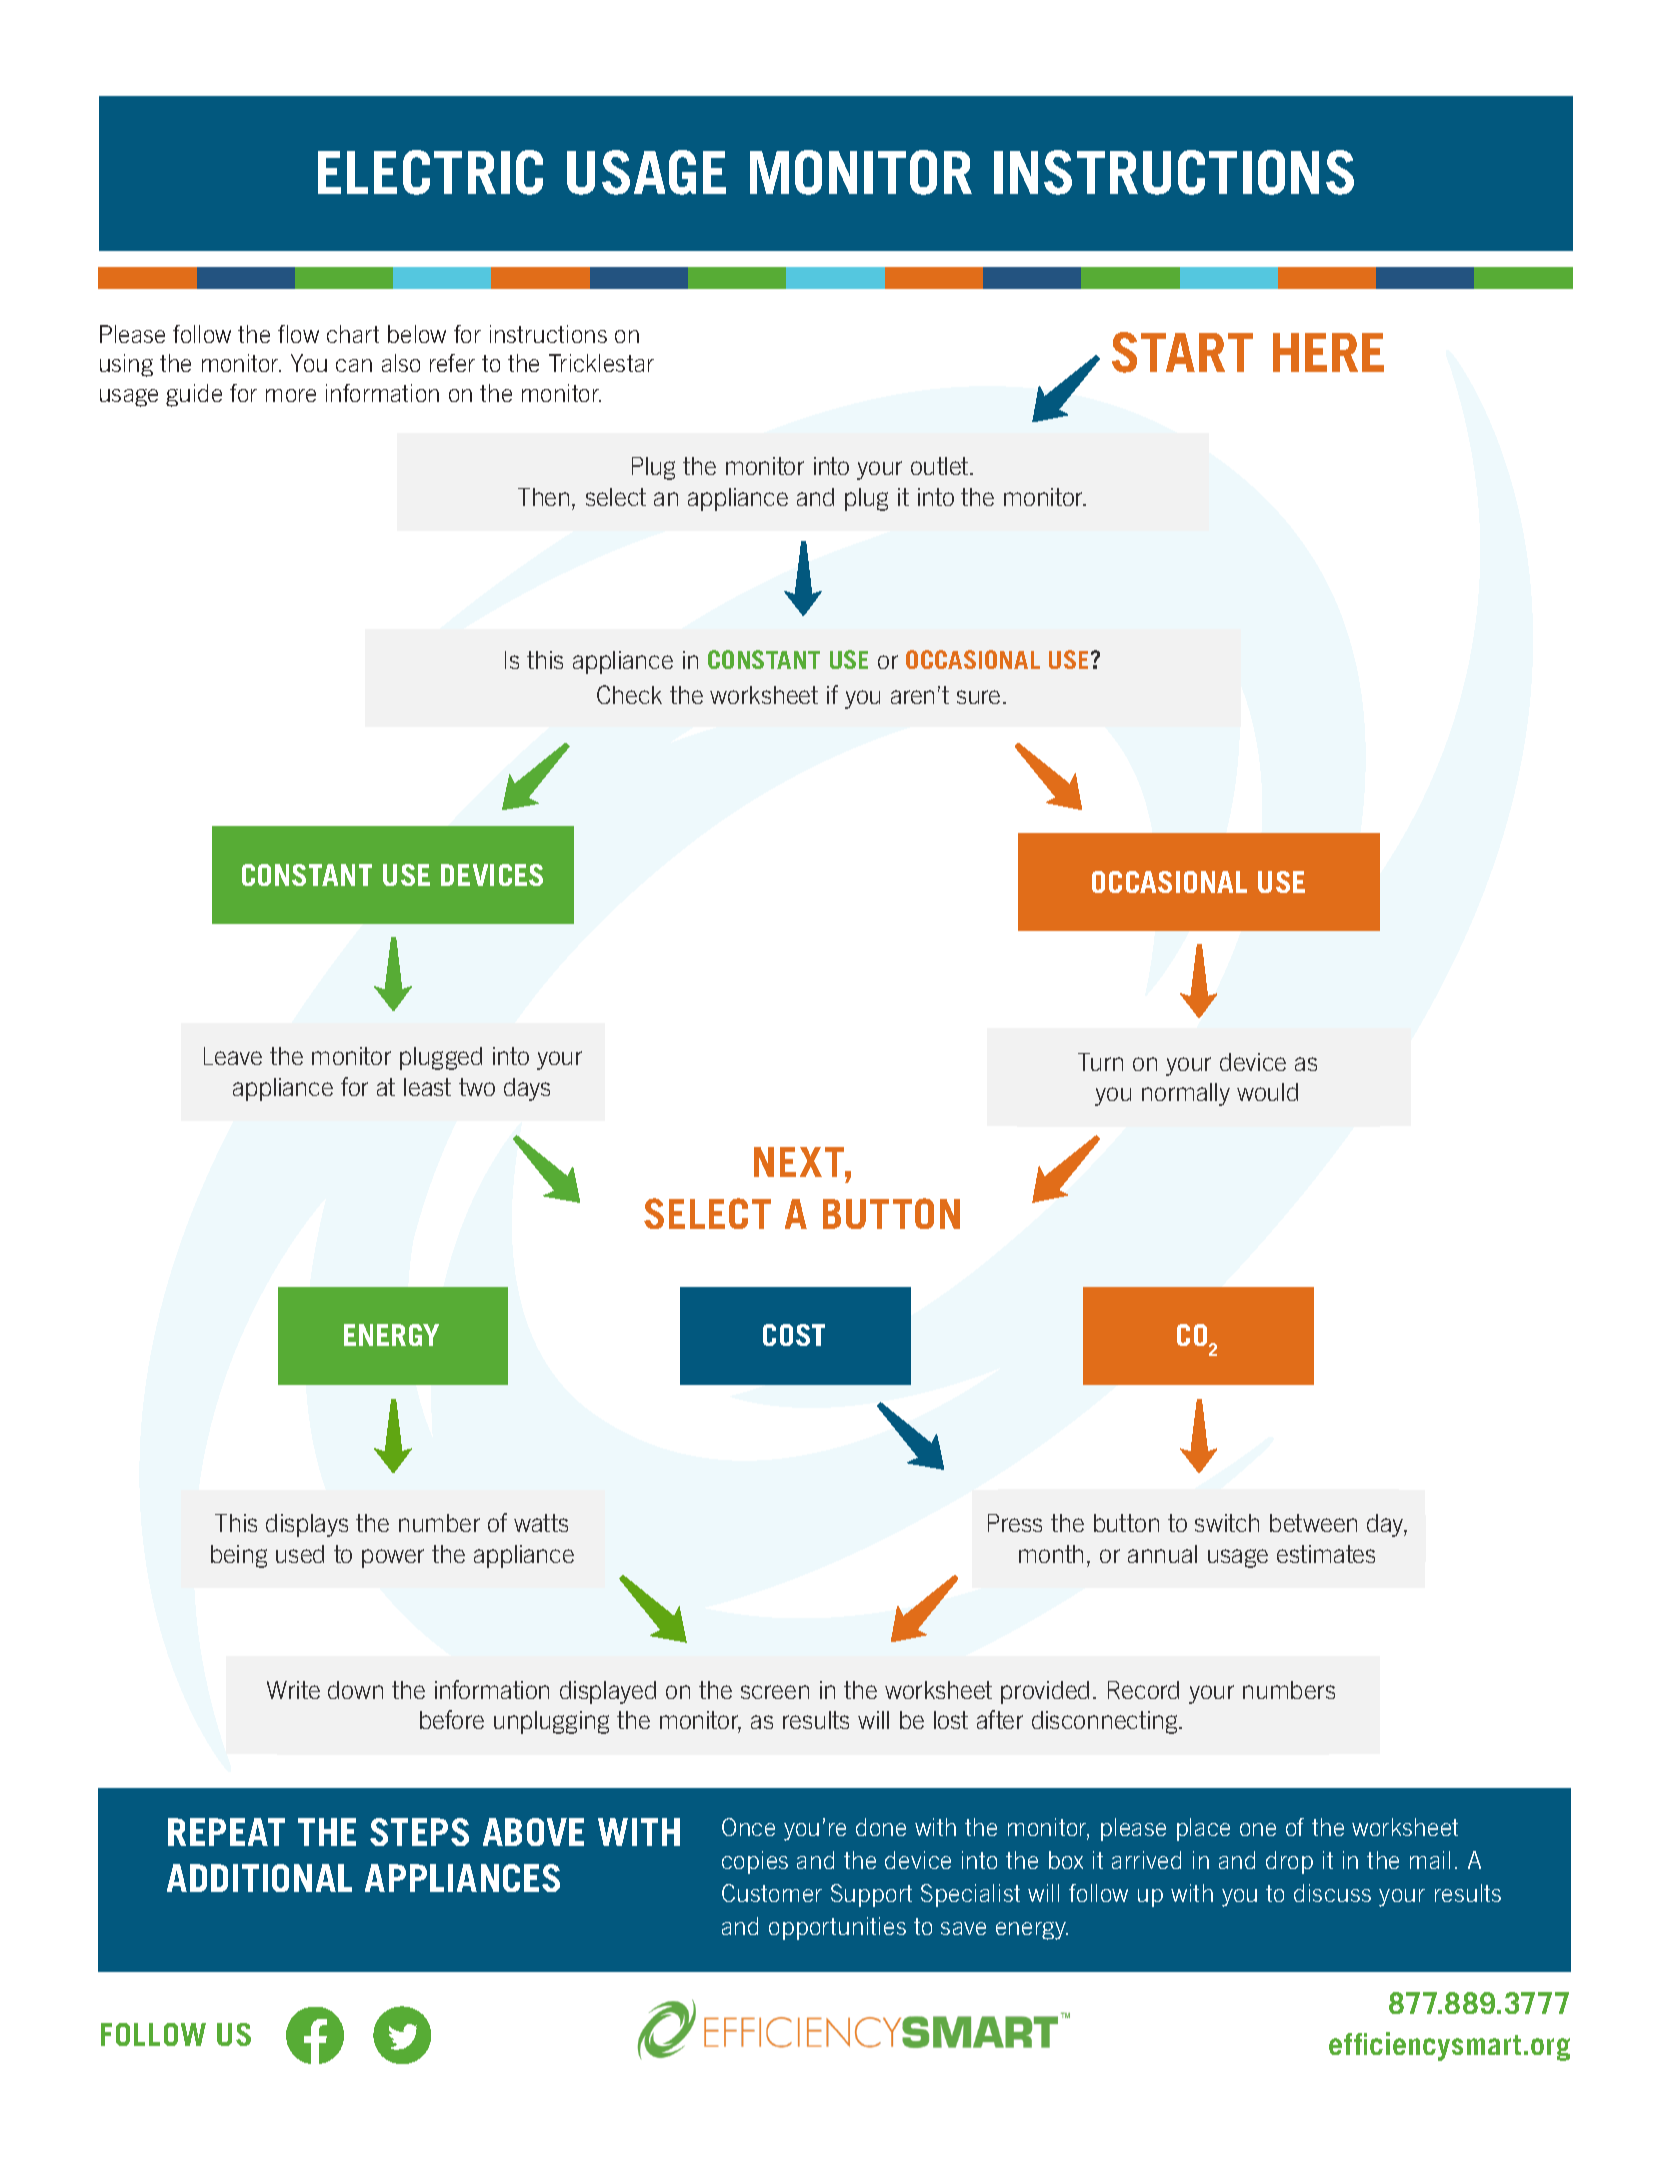 The height and width of the screenshot is (2162, 1671). What do you see at coordinates (527, 1089) in the screenshot?
I see `days` at bounding box center [527, 1089].
